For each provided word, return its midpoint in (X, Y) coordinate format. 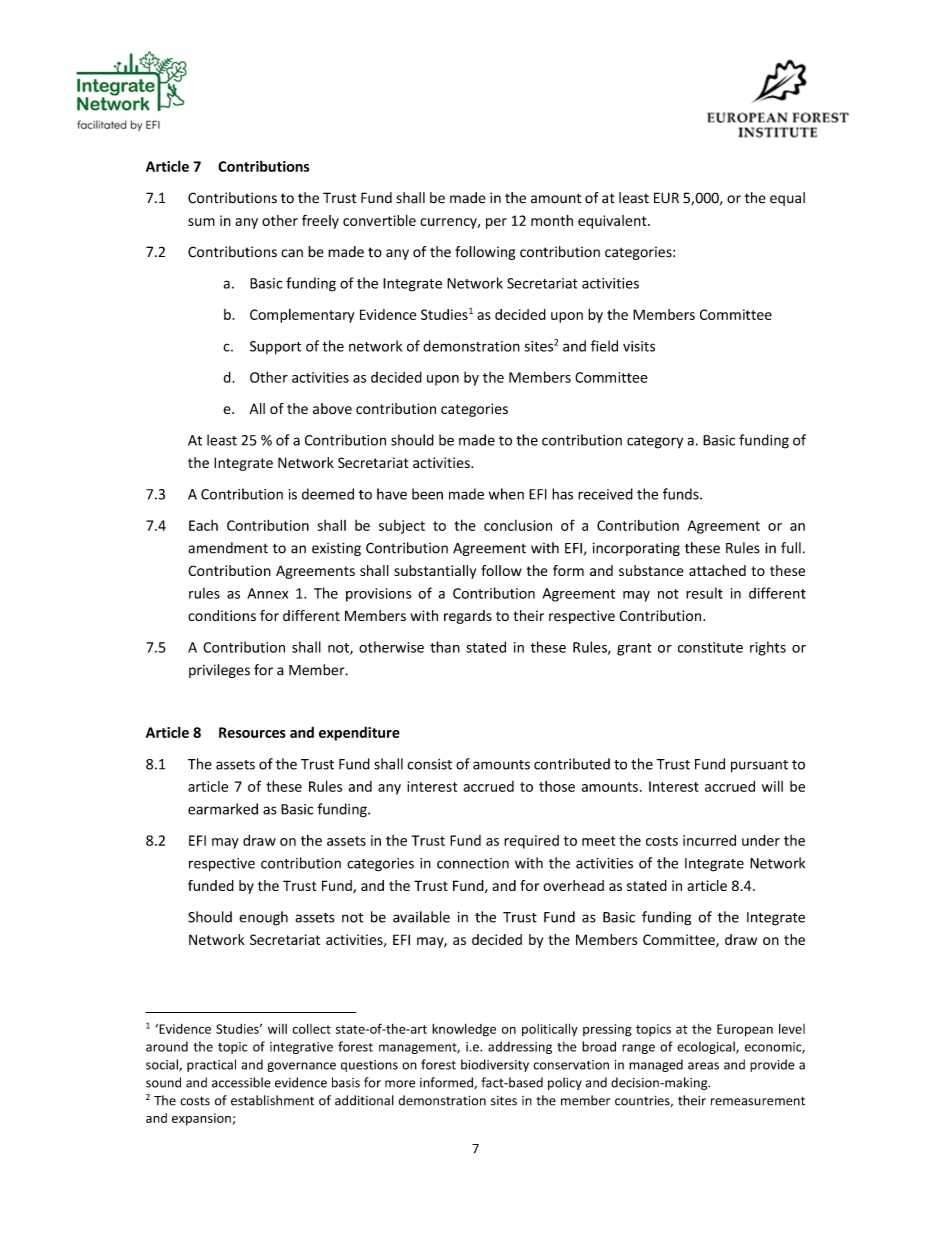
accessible (241, 1082)
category (655, 442)
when (506, 494)
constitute (710, 647)
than (445, 647)
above (332, 408)
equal (787, 199)
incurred (709, 840)
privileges (219, 671)
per (496, 223)
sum (201, 222)
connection (473, 863)
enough (263, 918)
